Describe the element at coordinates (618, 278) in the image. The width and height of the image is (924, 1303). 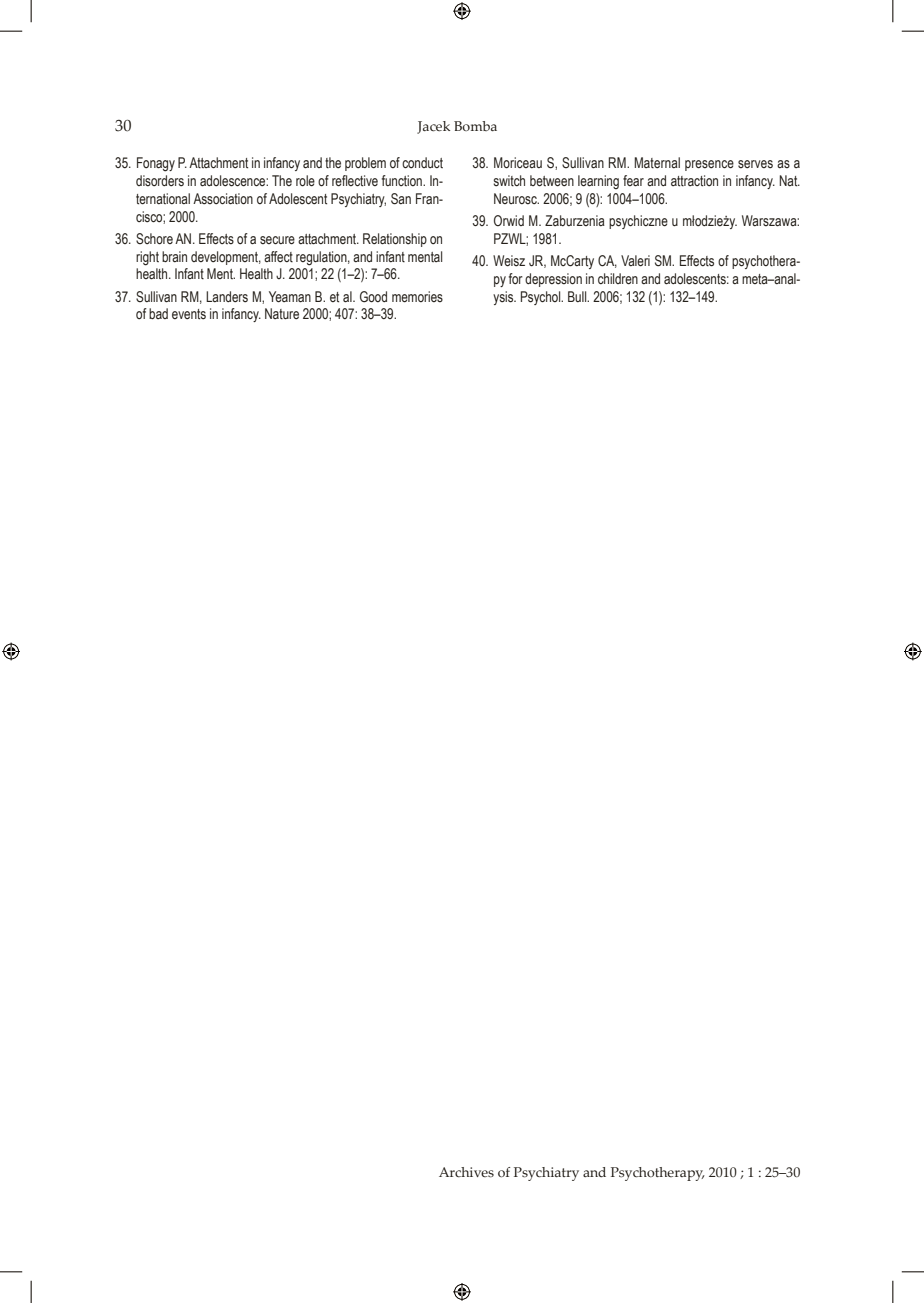
I see `children` at that location.
